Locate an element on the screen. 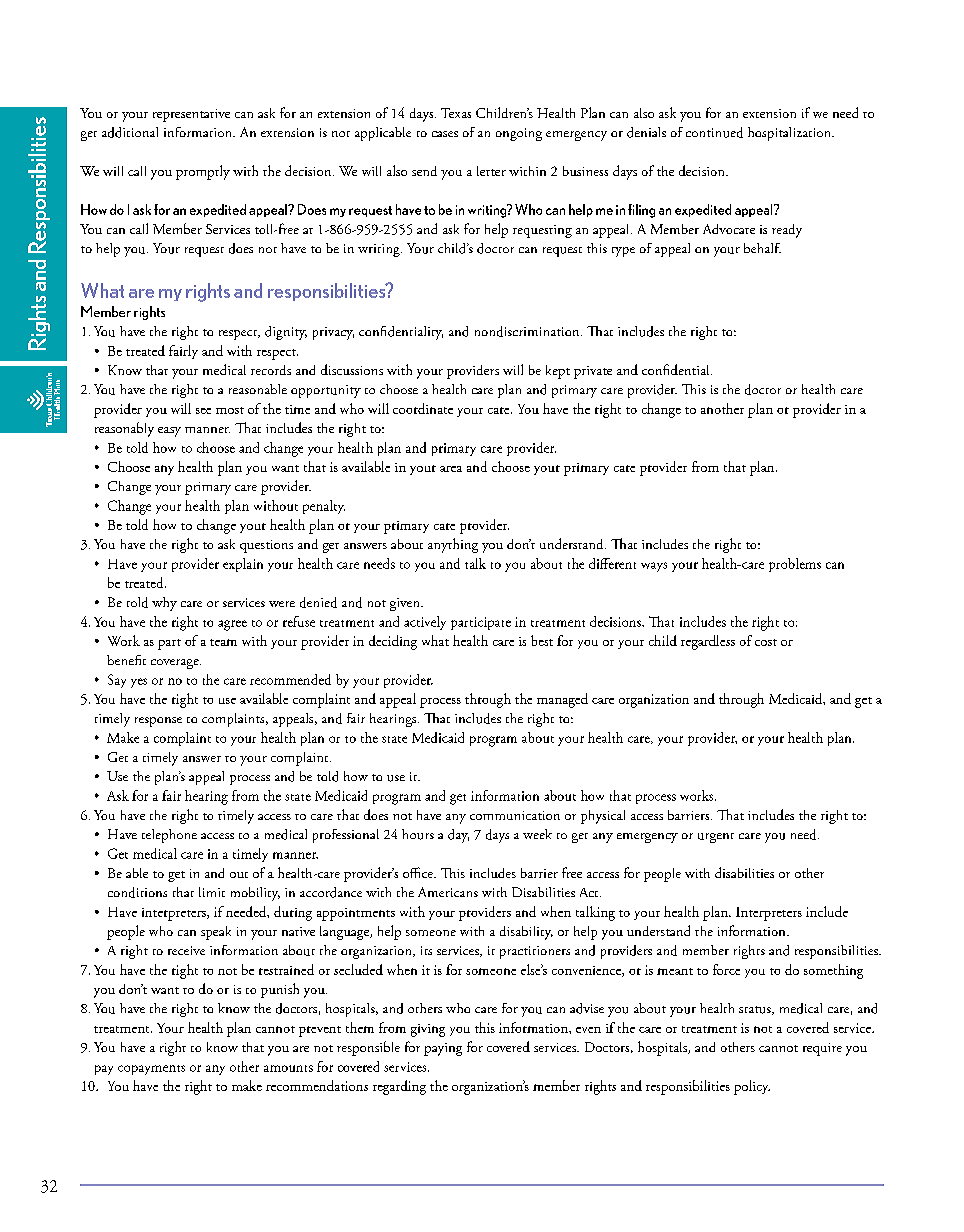 The image size is (964, 1232). representative is located at coordinates (191, 115).
